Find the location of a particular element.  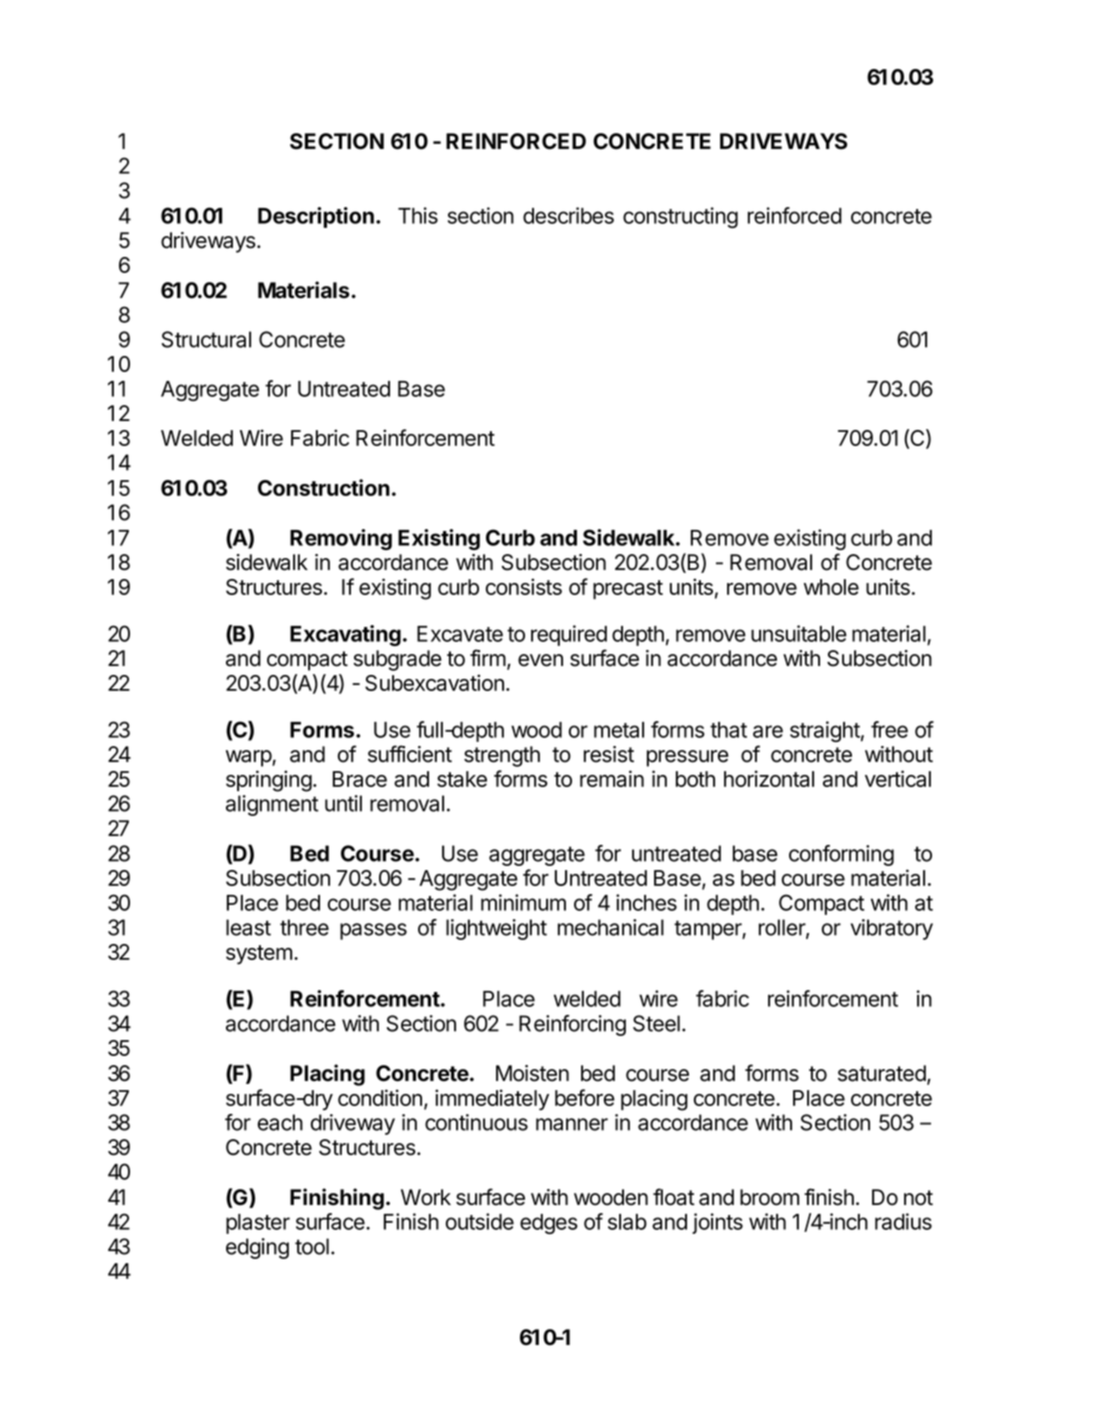

Description is located at coordinates (316, 217).
